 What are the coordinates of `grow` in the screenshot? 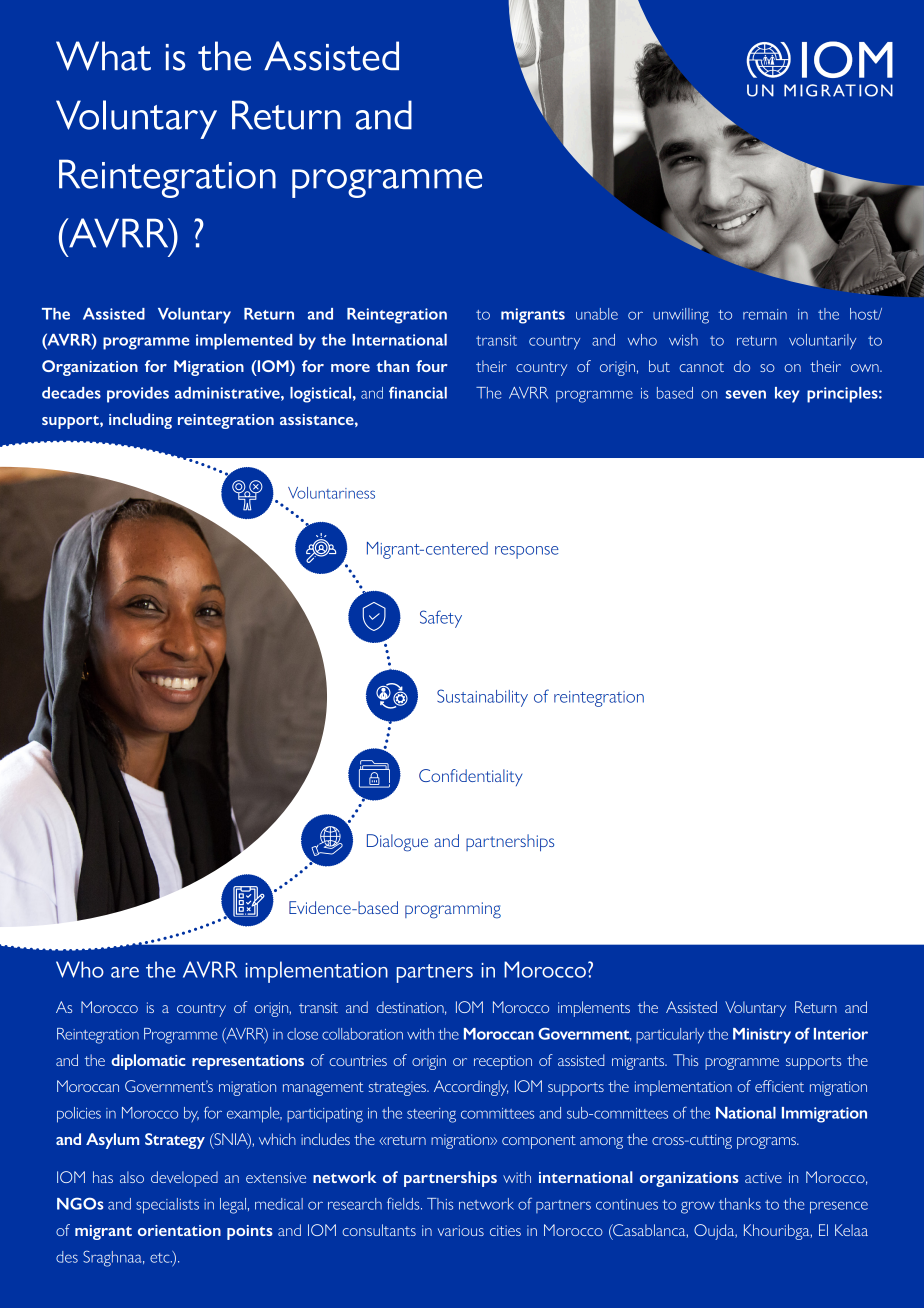 It's located at (698, 1207).
